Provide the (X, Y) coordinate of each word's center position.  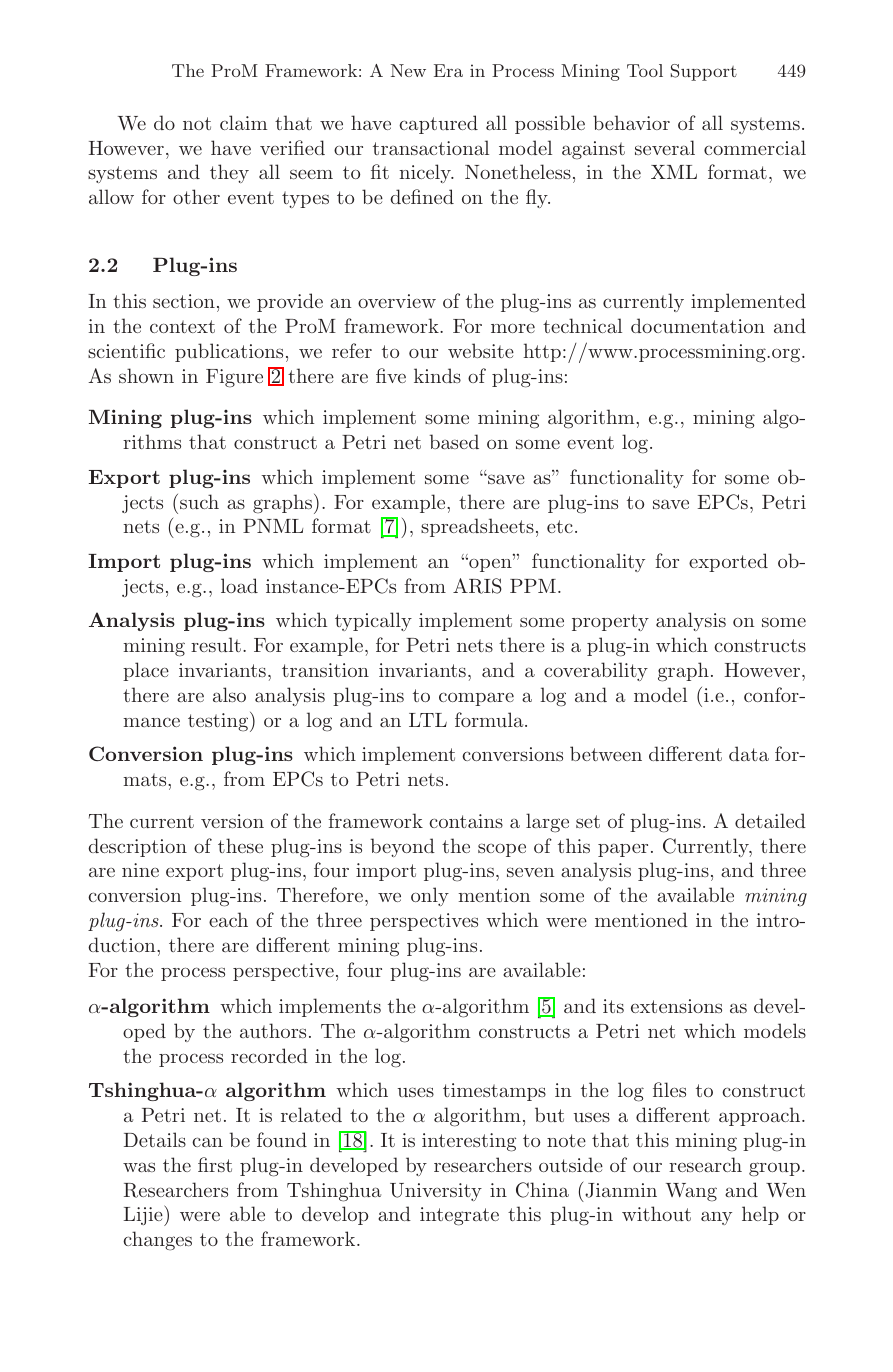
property (610, 622)
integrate (459, 1216)
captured (438, 124)
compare (476, 699)
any (716, 1218)
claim (243, 122)
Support (704, 72)
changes (157, 1241)
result (216, 644)
